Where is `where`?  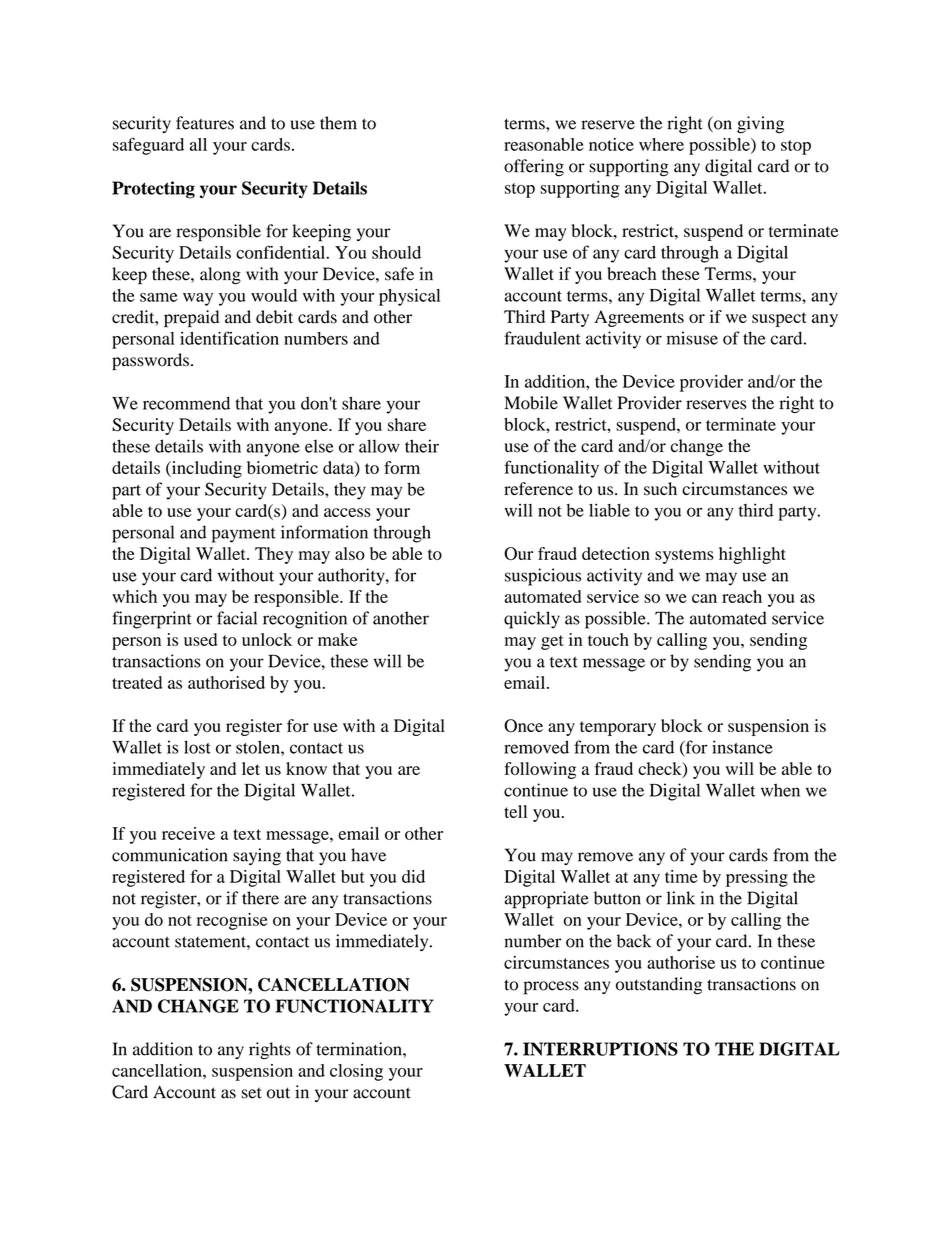 where is located at coordinates (661, 144).
